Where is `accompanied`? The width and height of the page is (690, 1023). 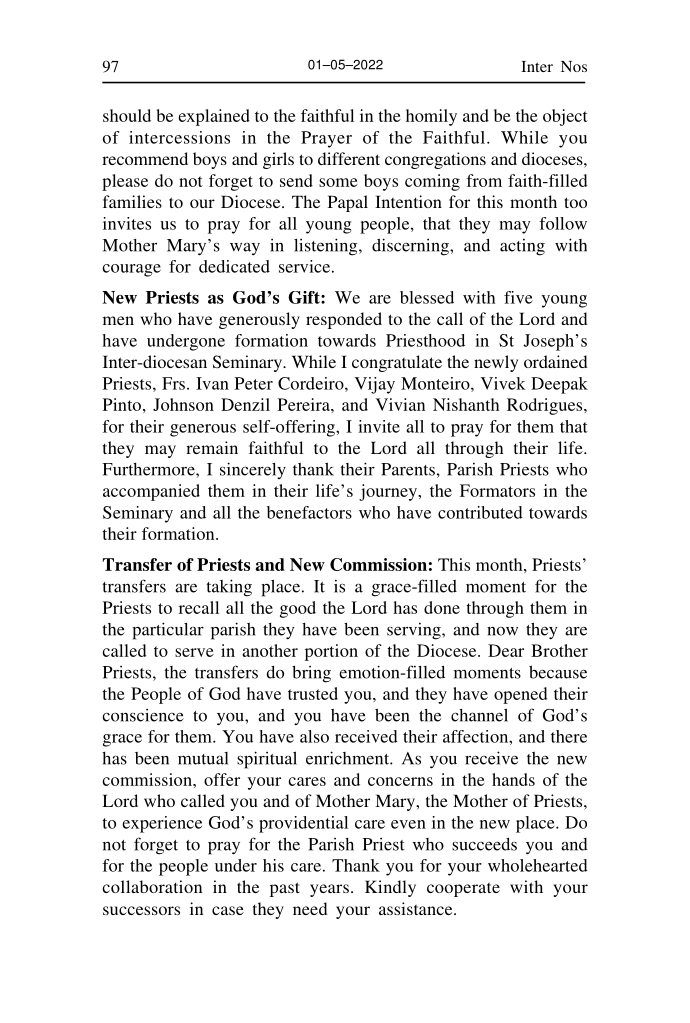 accompanied is located at coordinates (151, 492).
